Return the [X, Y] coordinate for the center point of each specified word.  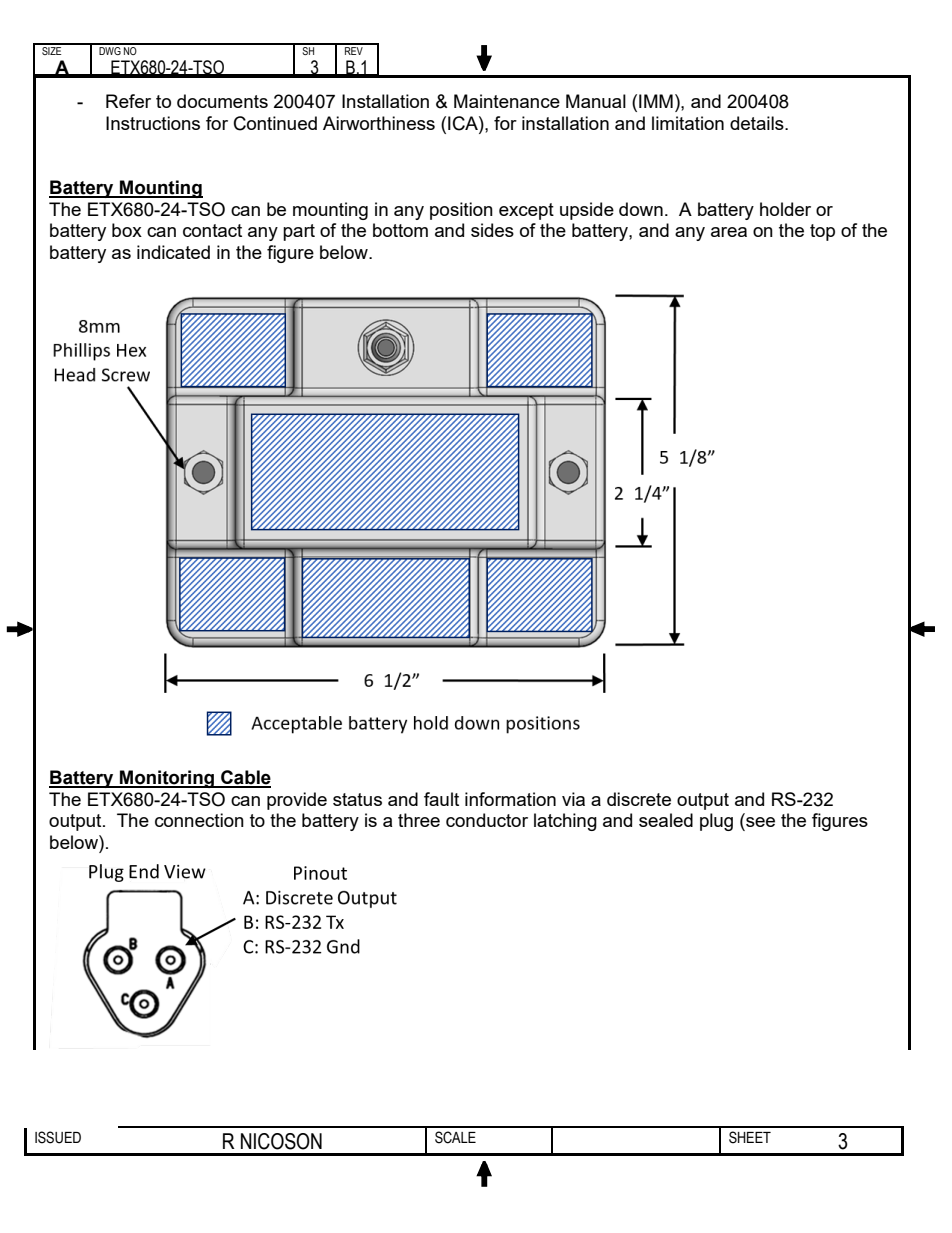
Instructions [153, 123]
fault [441, 799]
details [758, 123]
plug [716, 822]
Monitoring [167, 779]
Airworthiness [379, 123]
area [729, 232]
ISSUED [58, 1137]
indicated [173, 252]
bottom [400, 230]
